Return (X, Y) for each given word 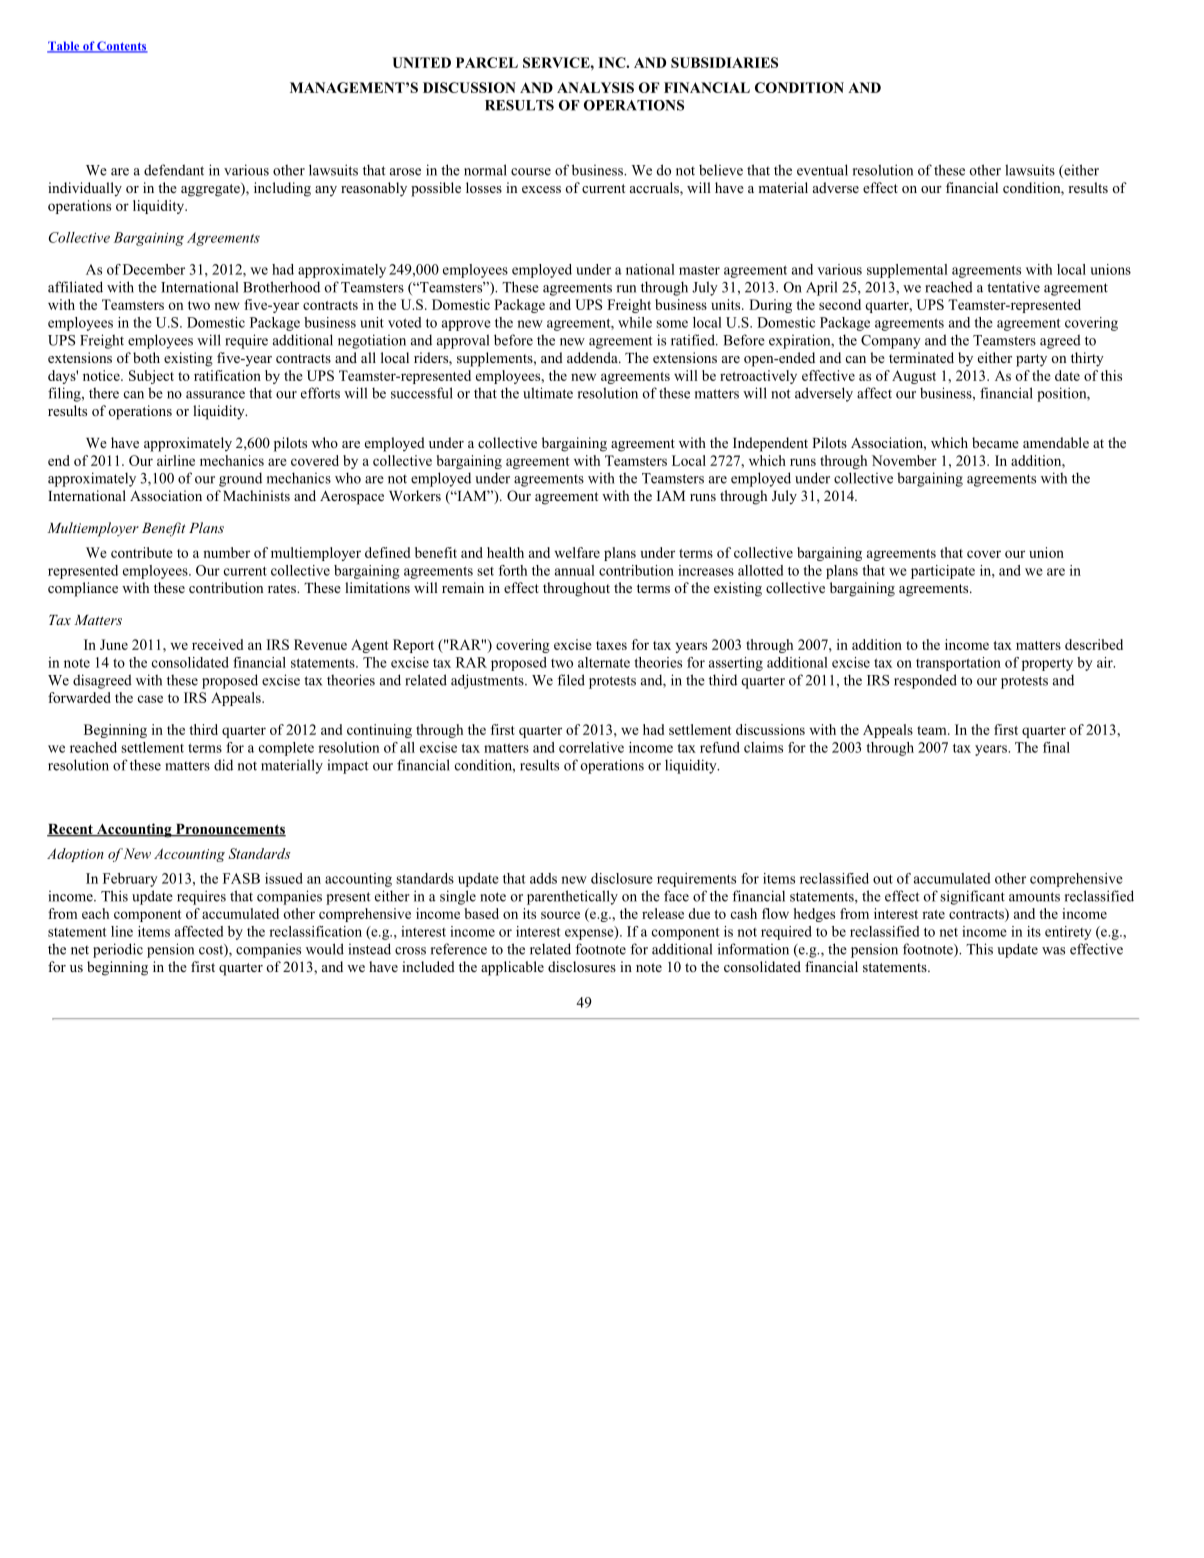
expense (590, 933)
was (1053, 951)
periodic (118, 950)
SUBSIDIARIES (724, 62)
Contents (121, 47)
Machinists (256, 495)
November (904, 460)
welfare (577, 552)
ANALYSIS (595, 87)
